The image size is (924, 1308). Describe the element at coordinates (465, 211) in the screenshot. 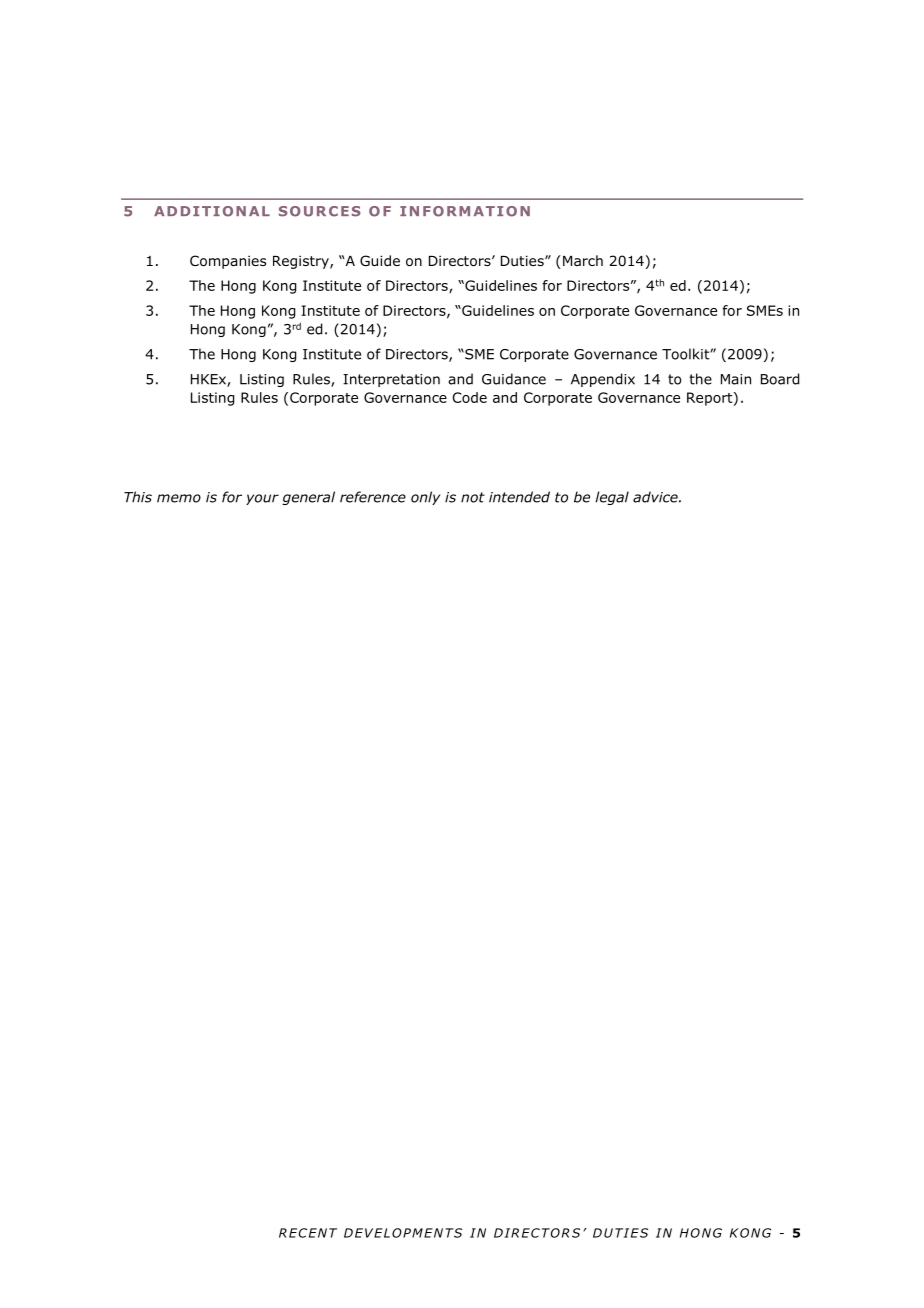

I see `INFORMATION` at that location.
